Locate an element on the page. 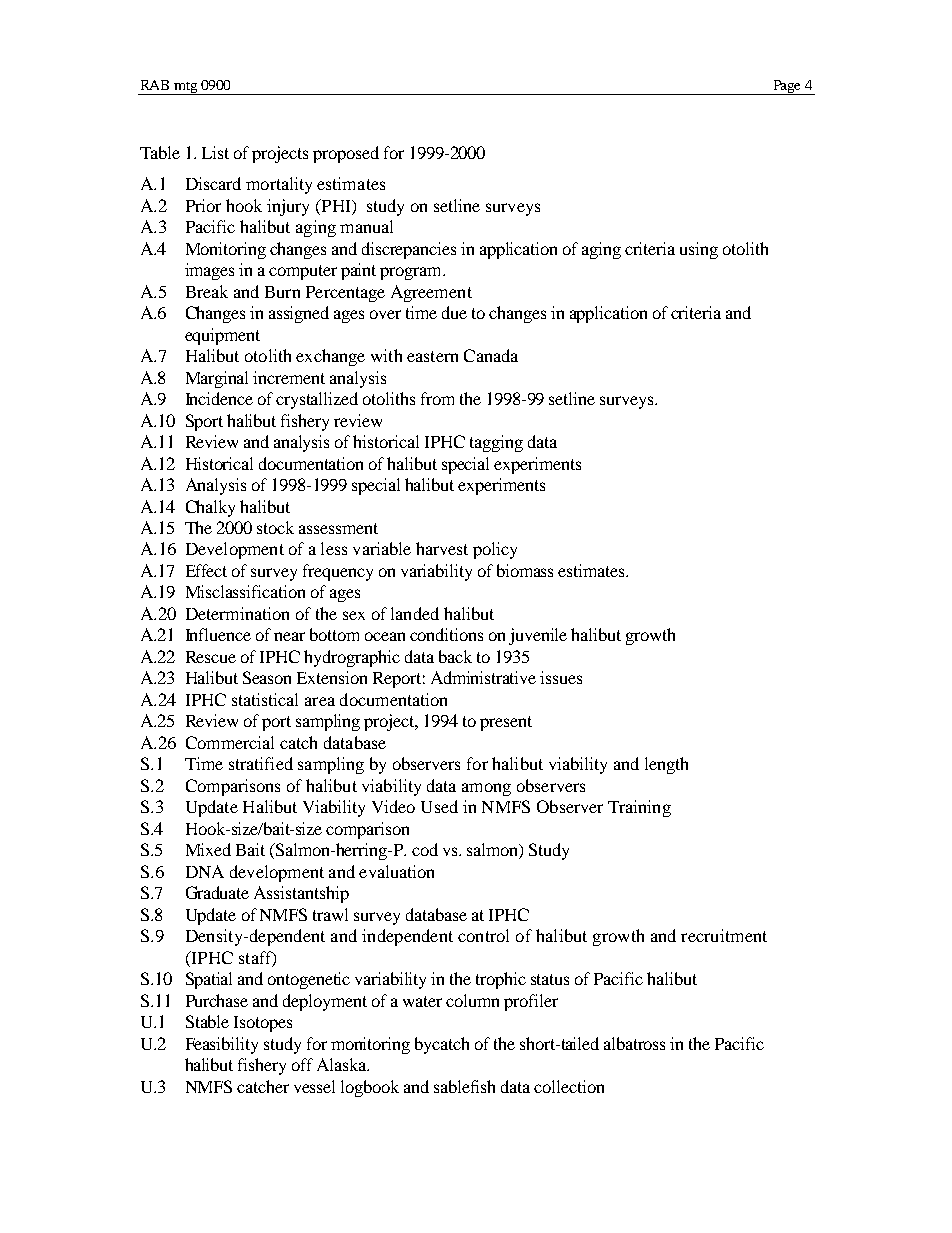 This document has width=952, height=1233. using is located at coordinates (699, 250).
